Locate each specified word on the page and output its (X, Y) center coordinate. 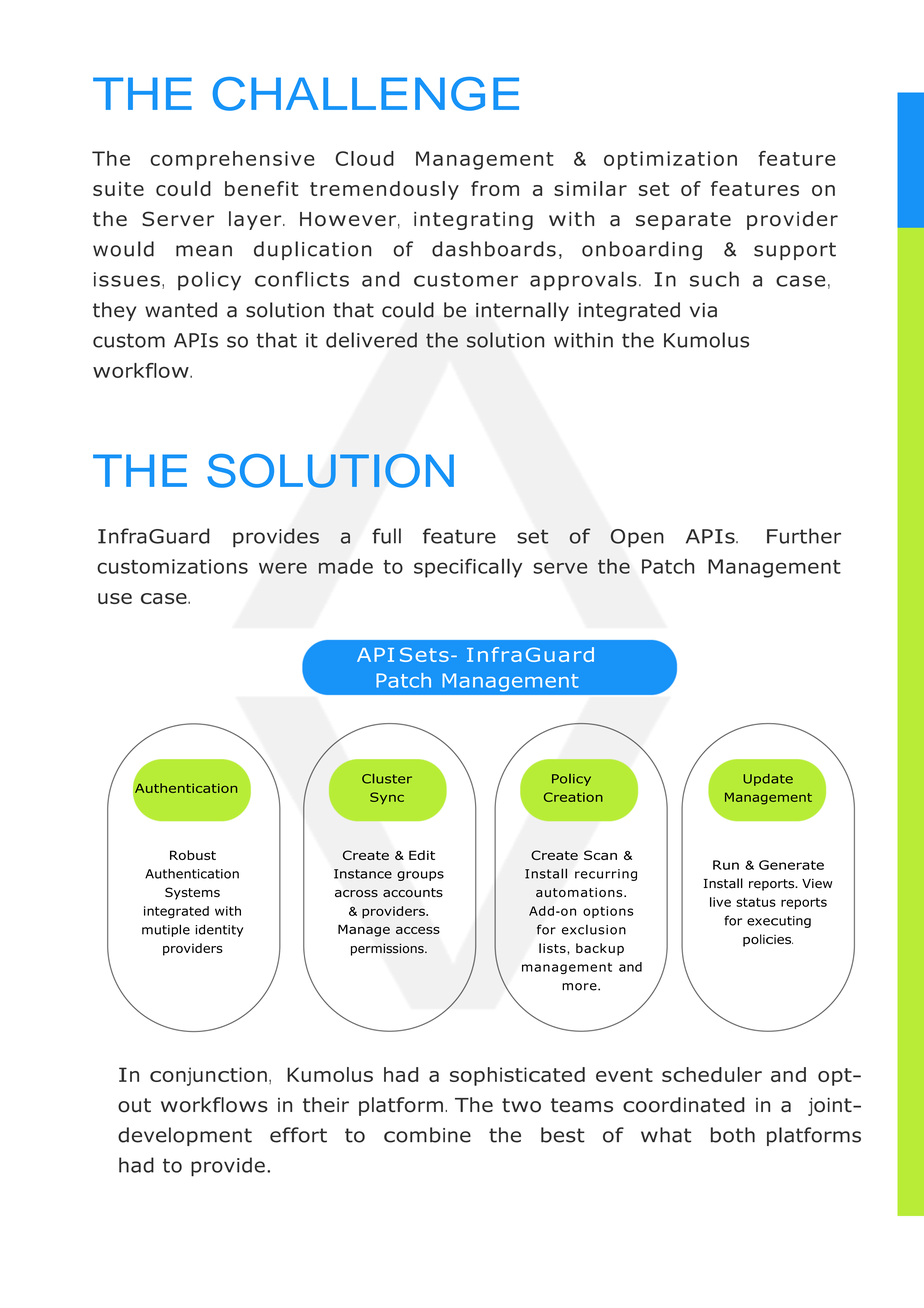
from (495, 188)
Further (804, 536)
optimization (670, 160)
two (521, 1105)
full (386, 536)
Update (768, 780)
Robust (193, 855)
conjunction (208, 1076)
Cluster (387, 779)
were (283, 568)
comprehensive (232, 160)
